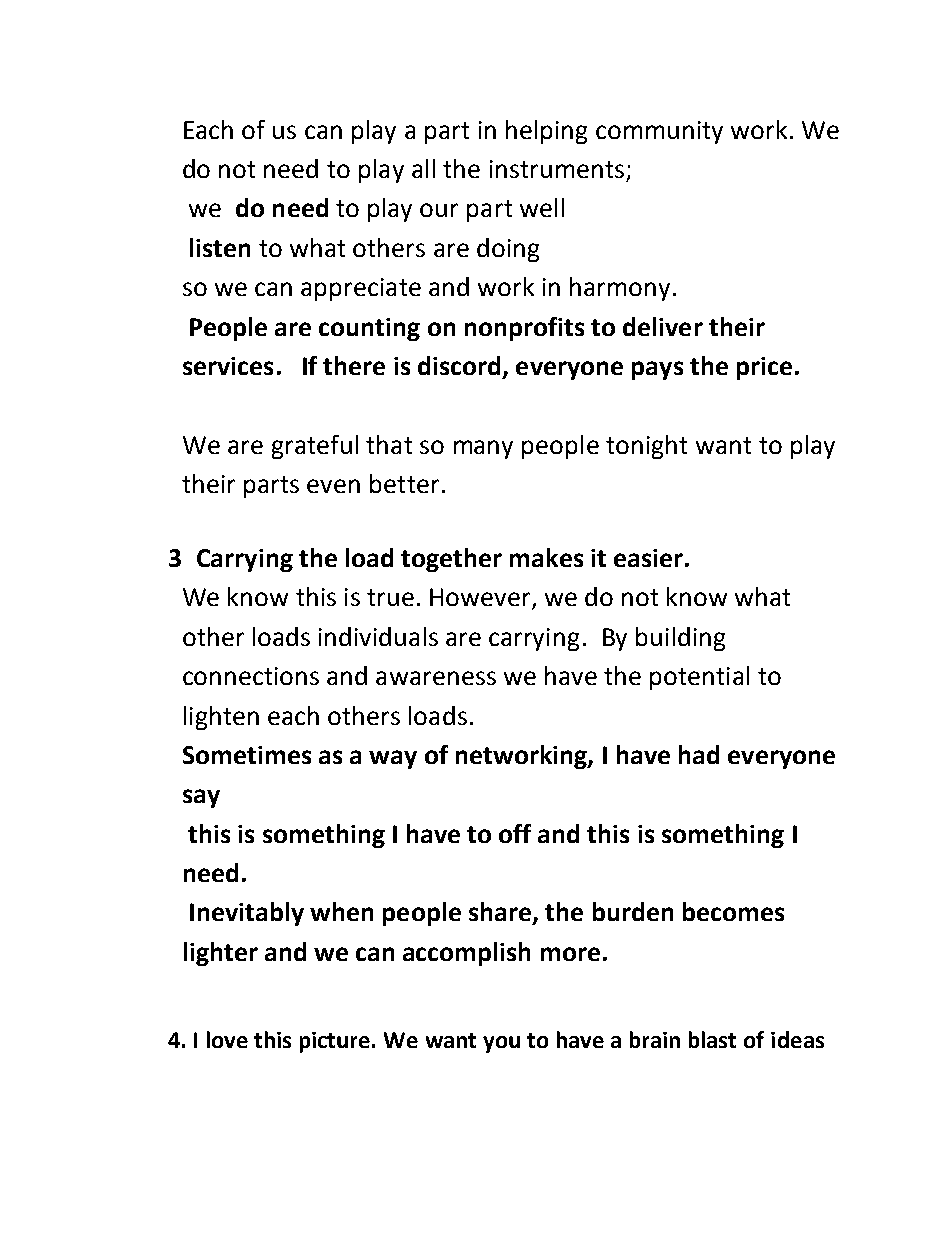 This screenshot has width=952, height=1233. What do you see at coordinates (659, 132) in the screenshot?
I see `community` at bounding box center [659, 132].
